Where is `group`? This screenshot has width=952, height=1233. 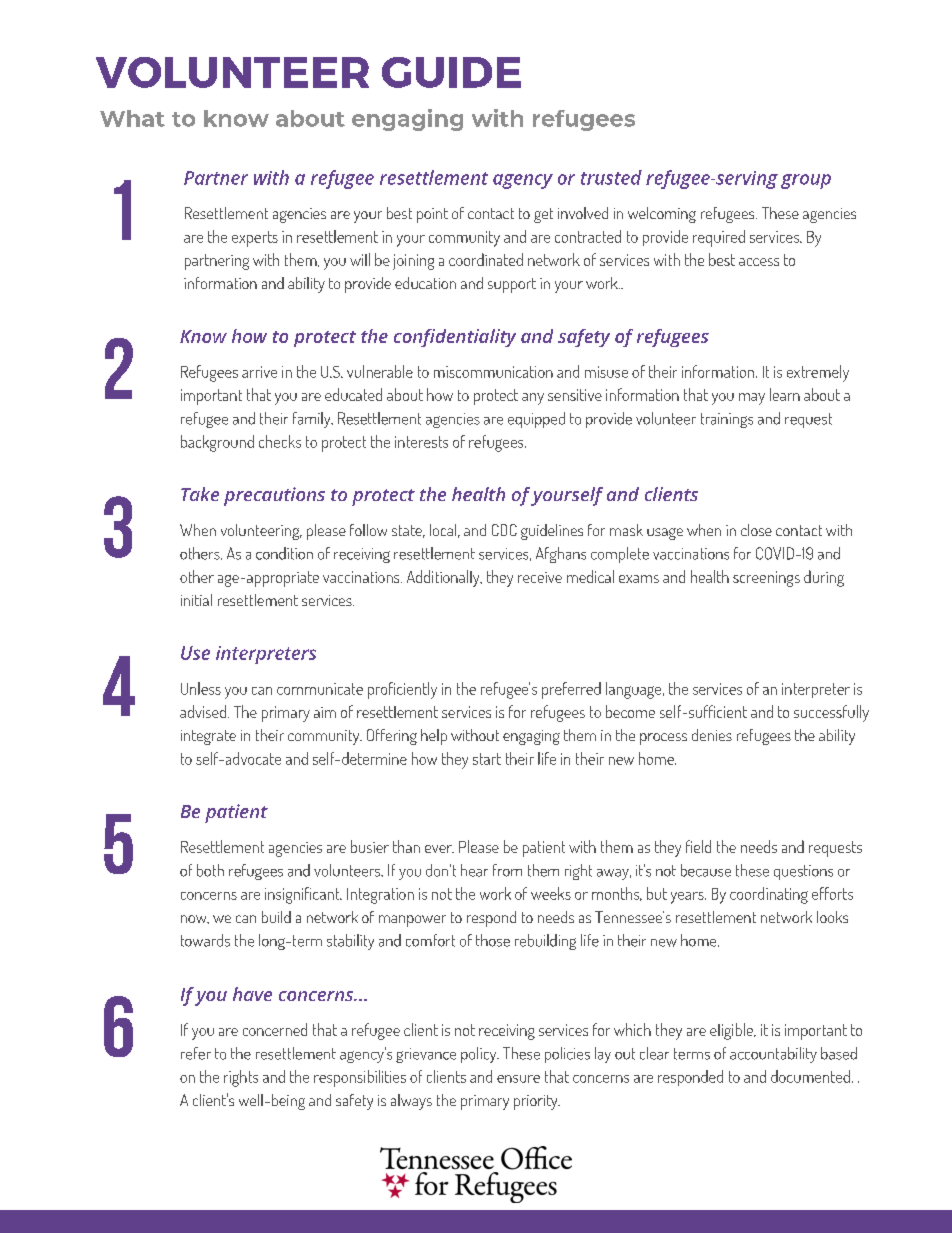
group is located at coordinates (806, 181).
